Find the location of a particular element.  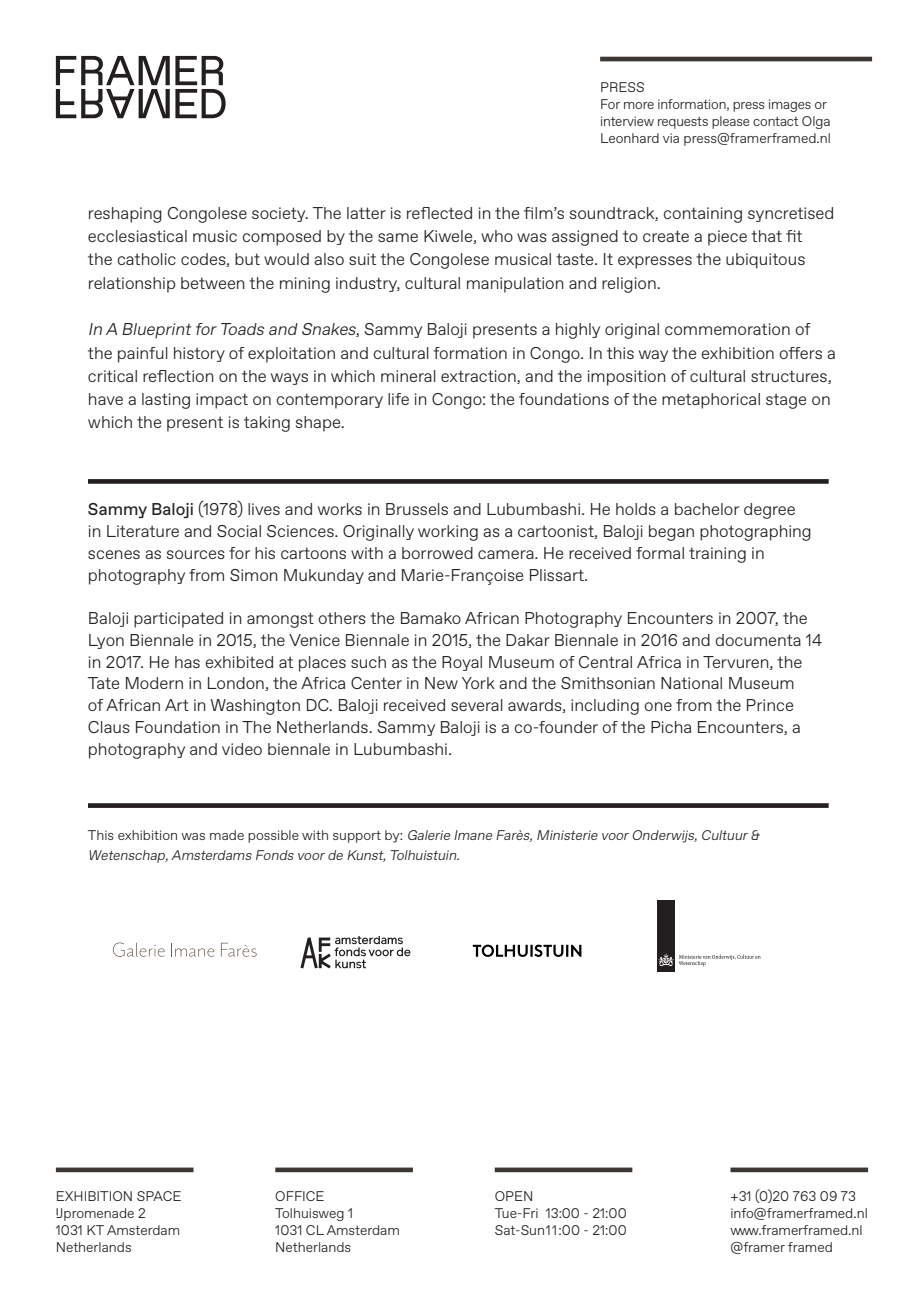

reshaping is located at coordinates (125, 215).
